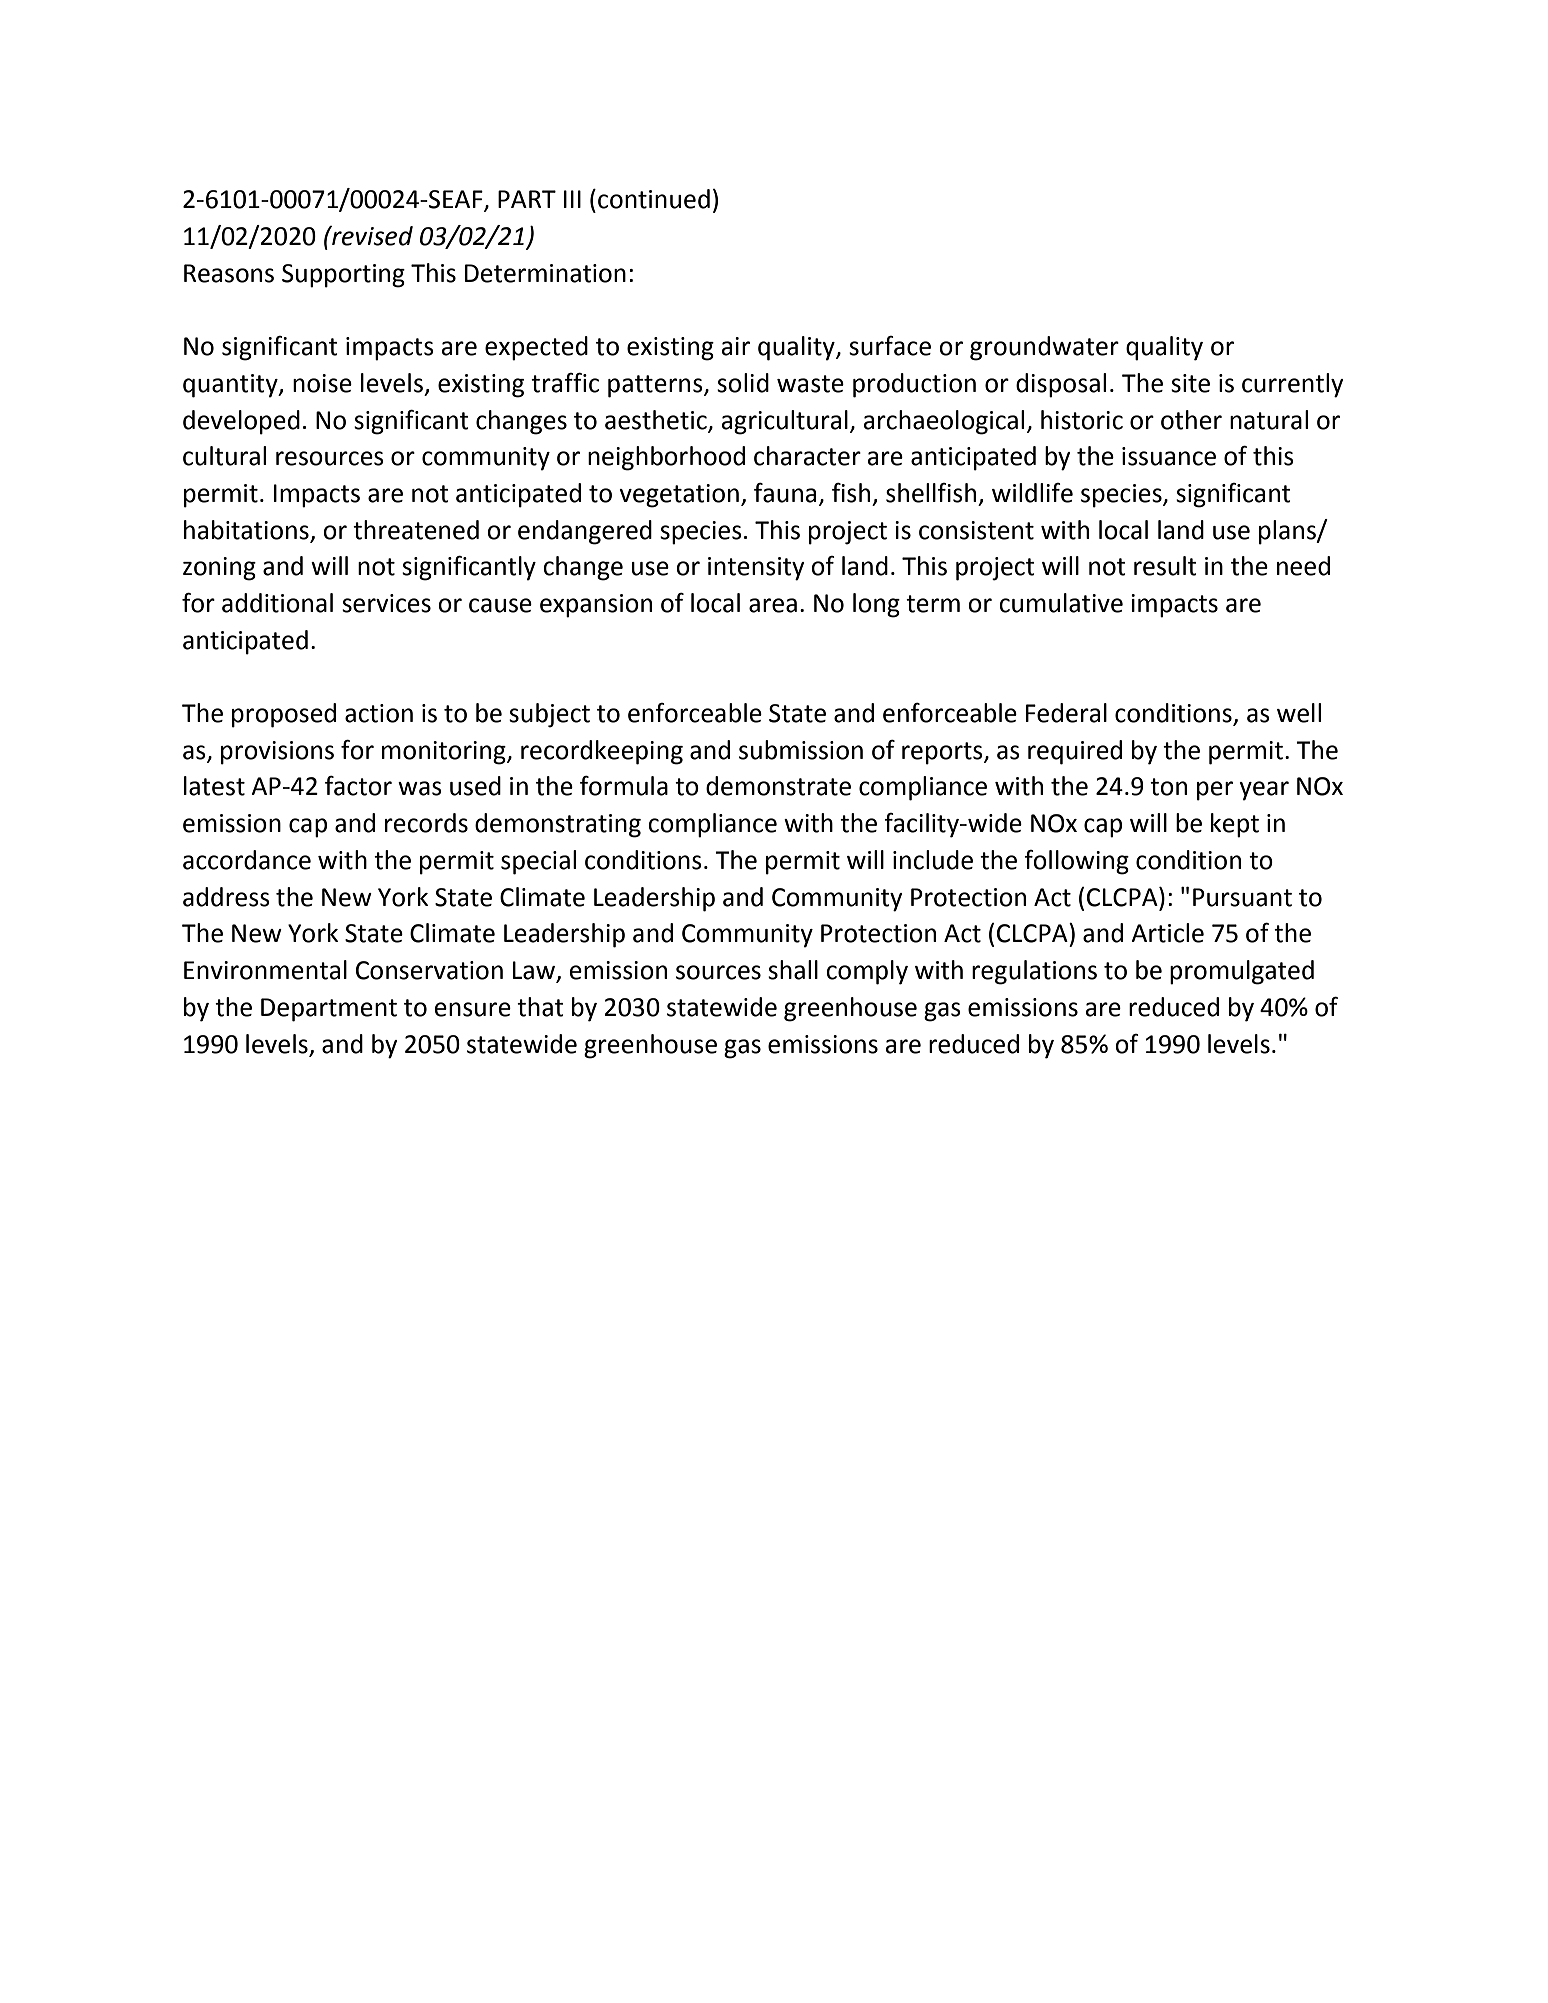  Describe the element at coordinates (785, 493) in the page. I see `fauna` at that location.
